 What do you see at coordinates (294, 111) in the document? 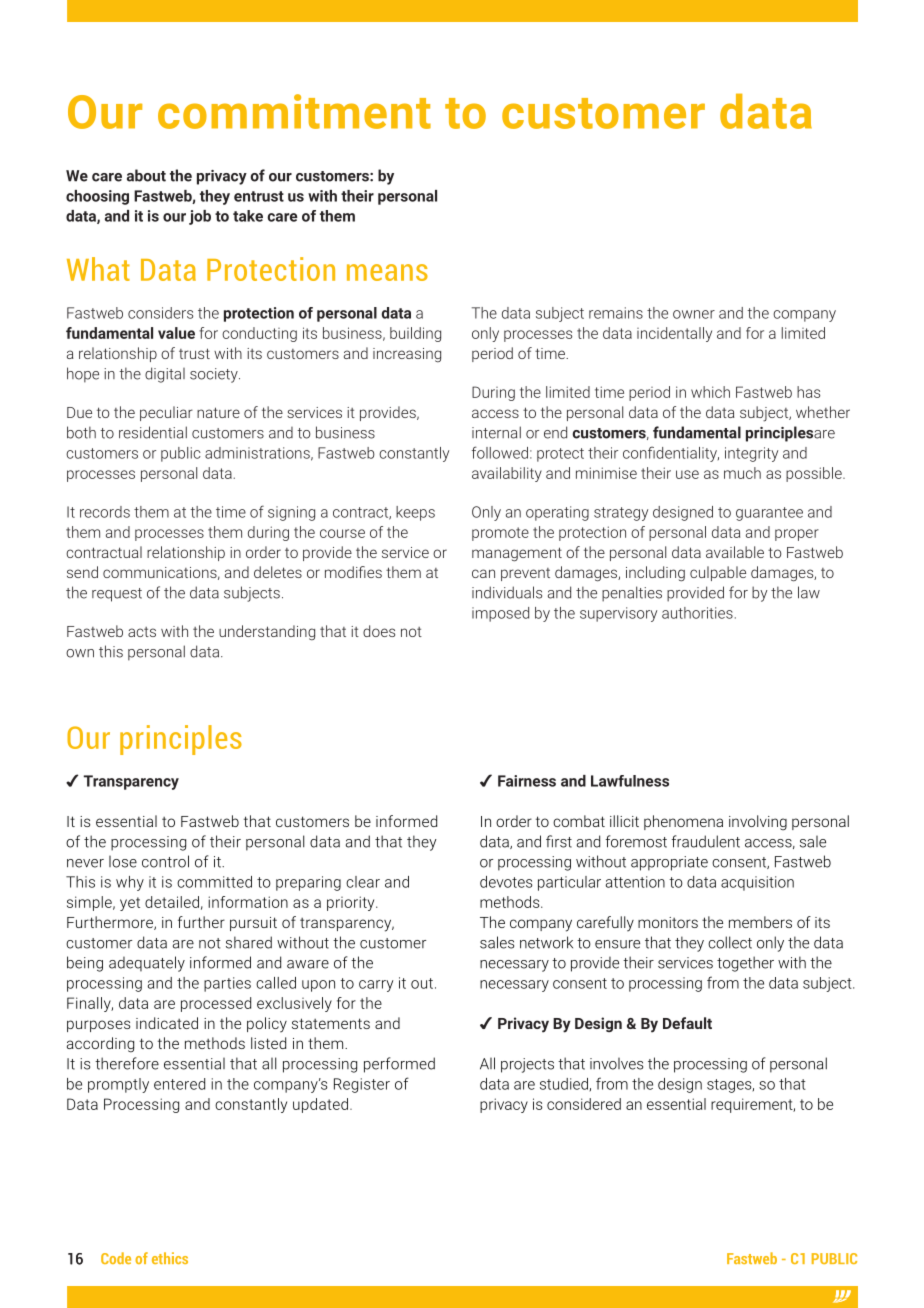
I see `commitment` at bounding box center [294, 111].
